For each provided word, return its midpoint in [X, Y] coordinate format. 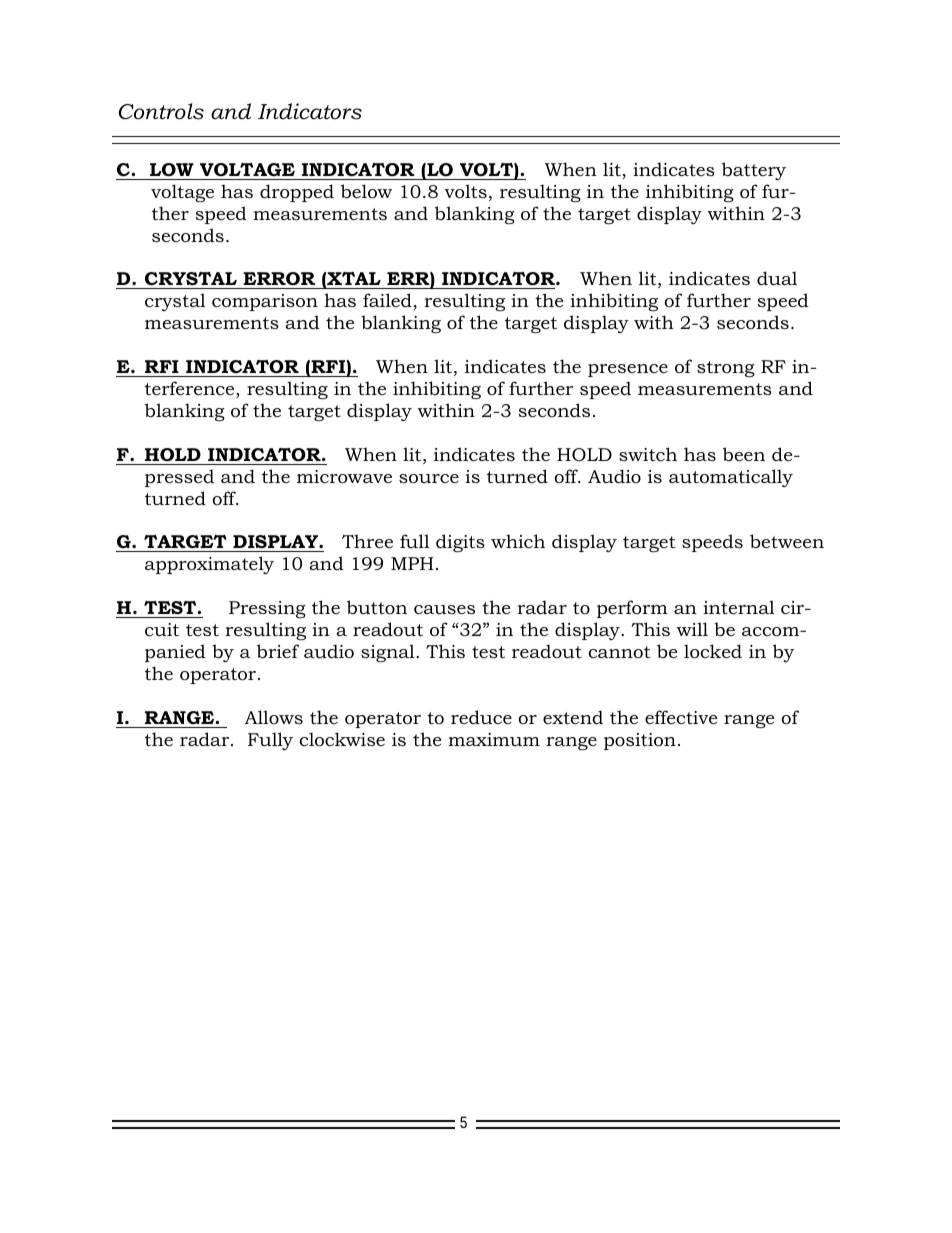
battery [754, 171]
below [366, 191]
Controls [161, 111]
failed [388, 301]
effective [681, 717]
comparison [265, 302]
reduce [481, 717]
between [787, 541]
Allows [274, 717]
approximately [209, 565]
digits [460, 543]
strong [726, 369]
